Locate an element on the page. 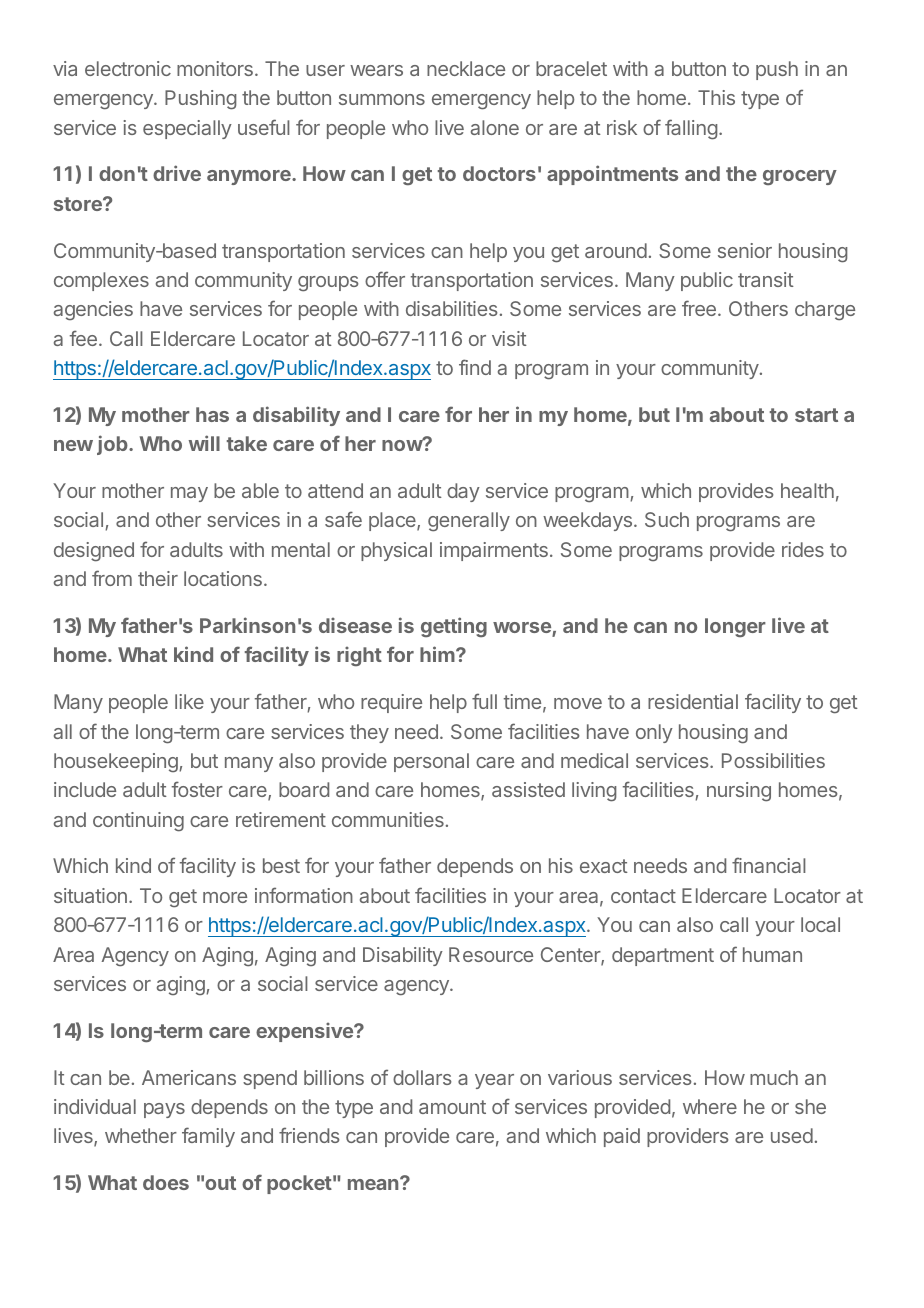 This image has height=1308, width=924. getting is located at coordinates (454, 627).
